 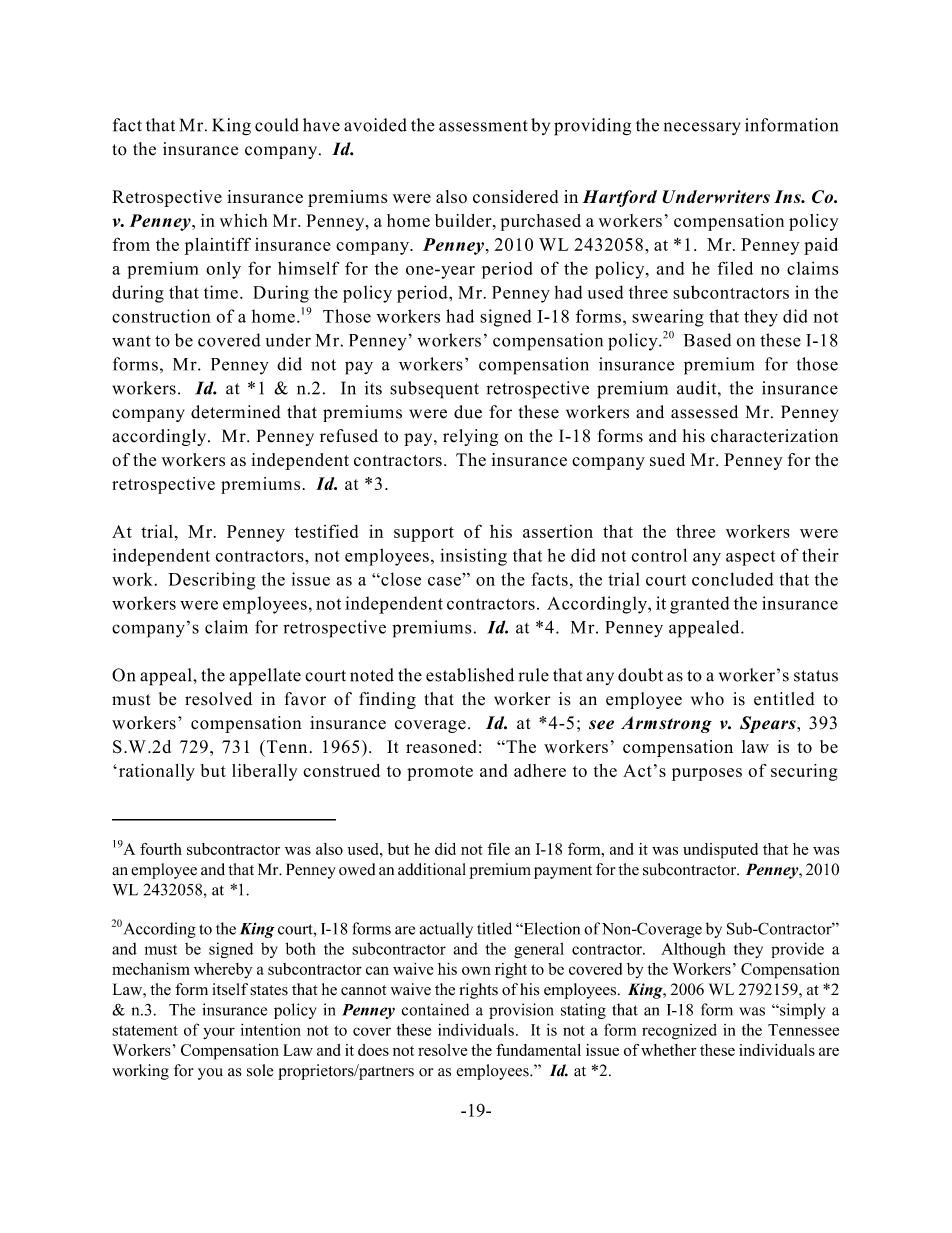 I want to click on characterization, so click(x=774, y=436).
